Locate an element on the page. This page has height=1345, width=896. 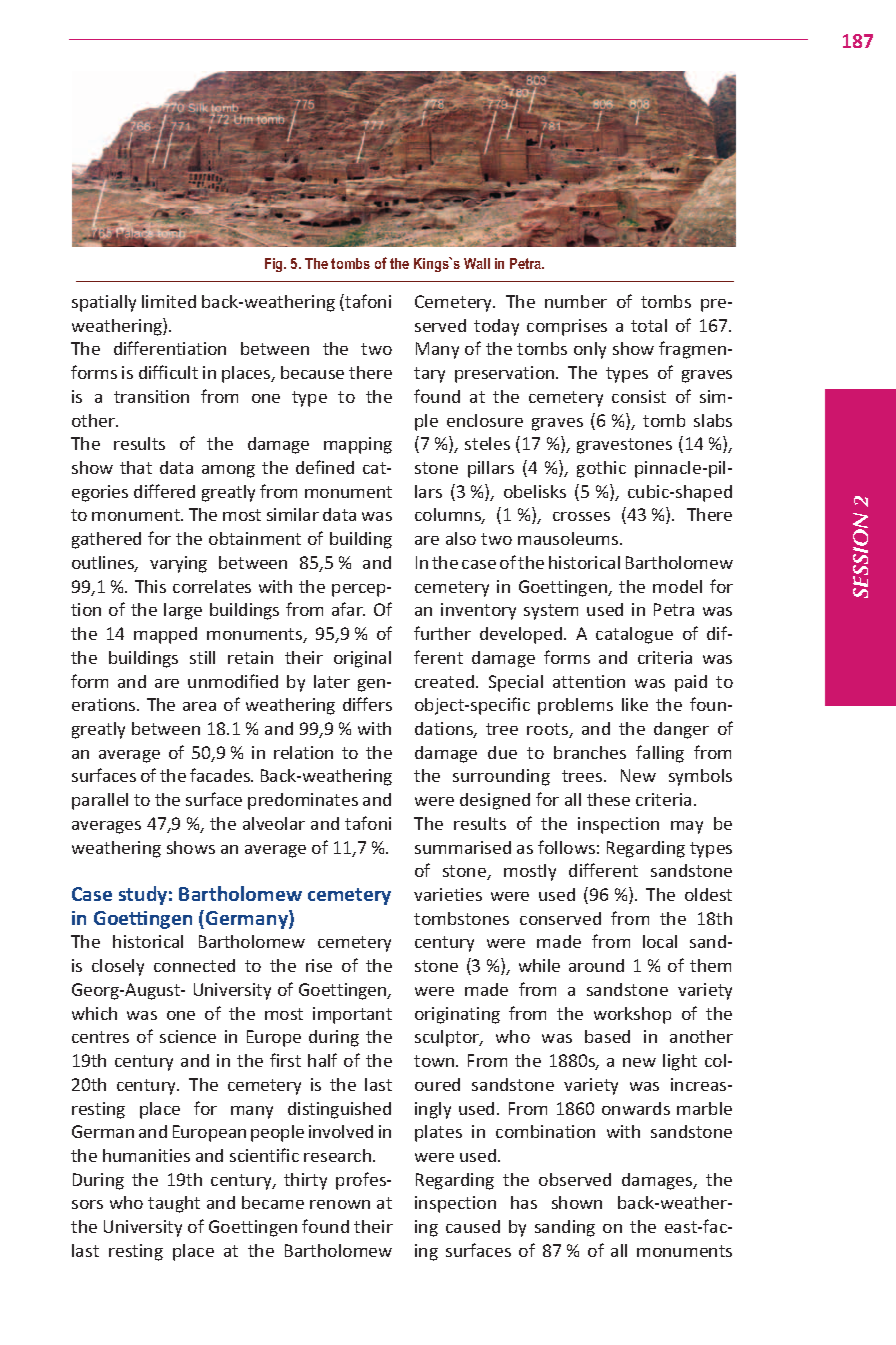
connected is located at coordinates (194, 965).
